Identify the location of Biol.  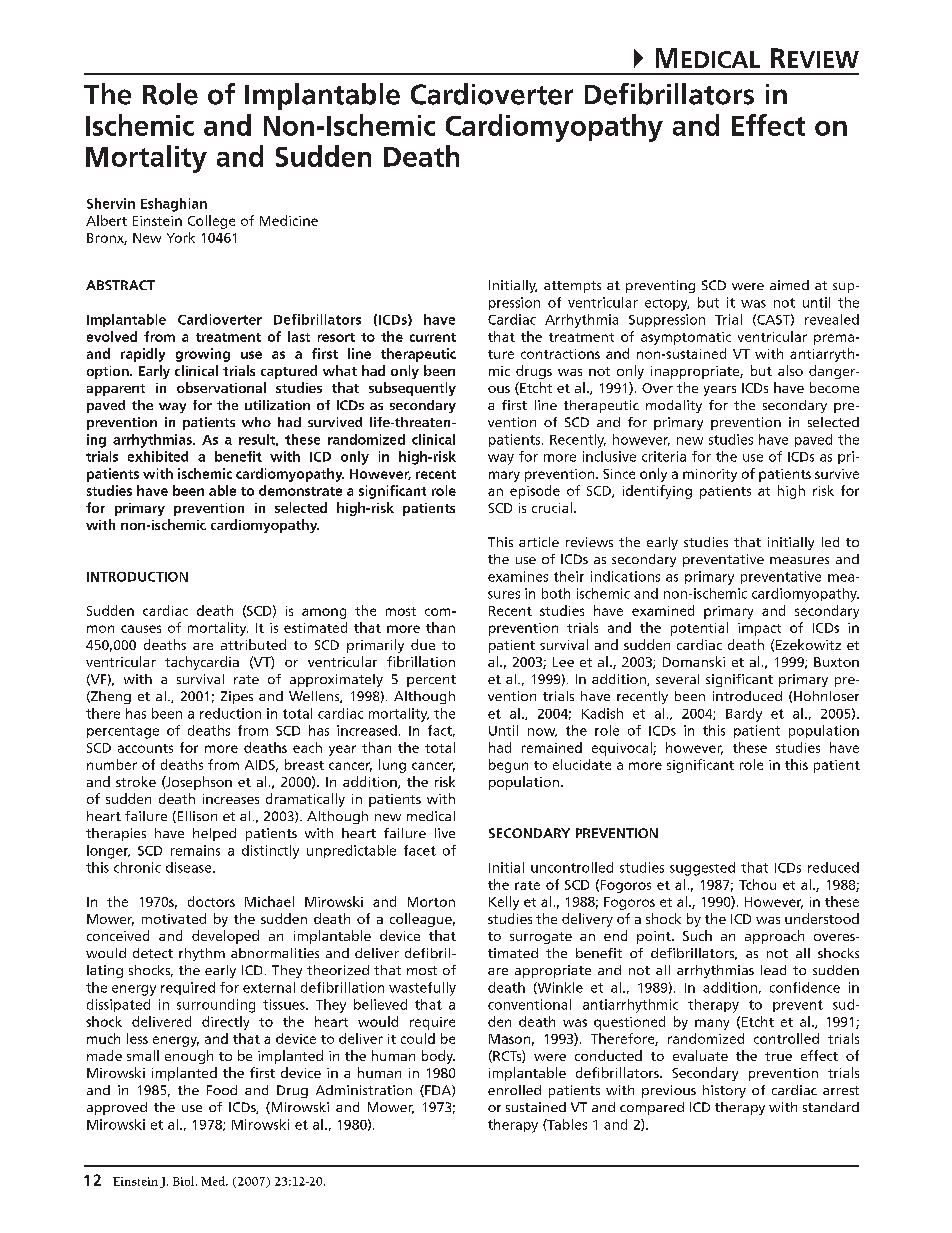
(185, 1181).
